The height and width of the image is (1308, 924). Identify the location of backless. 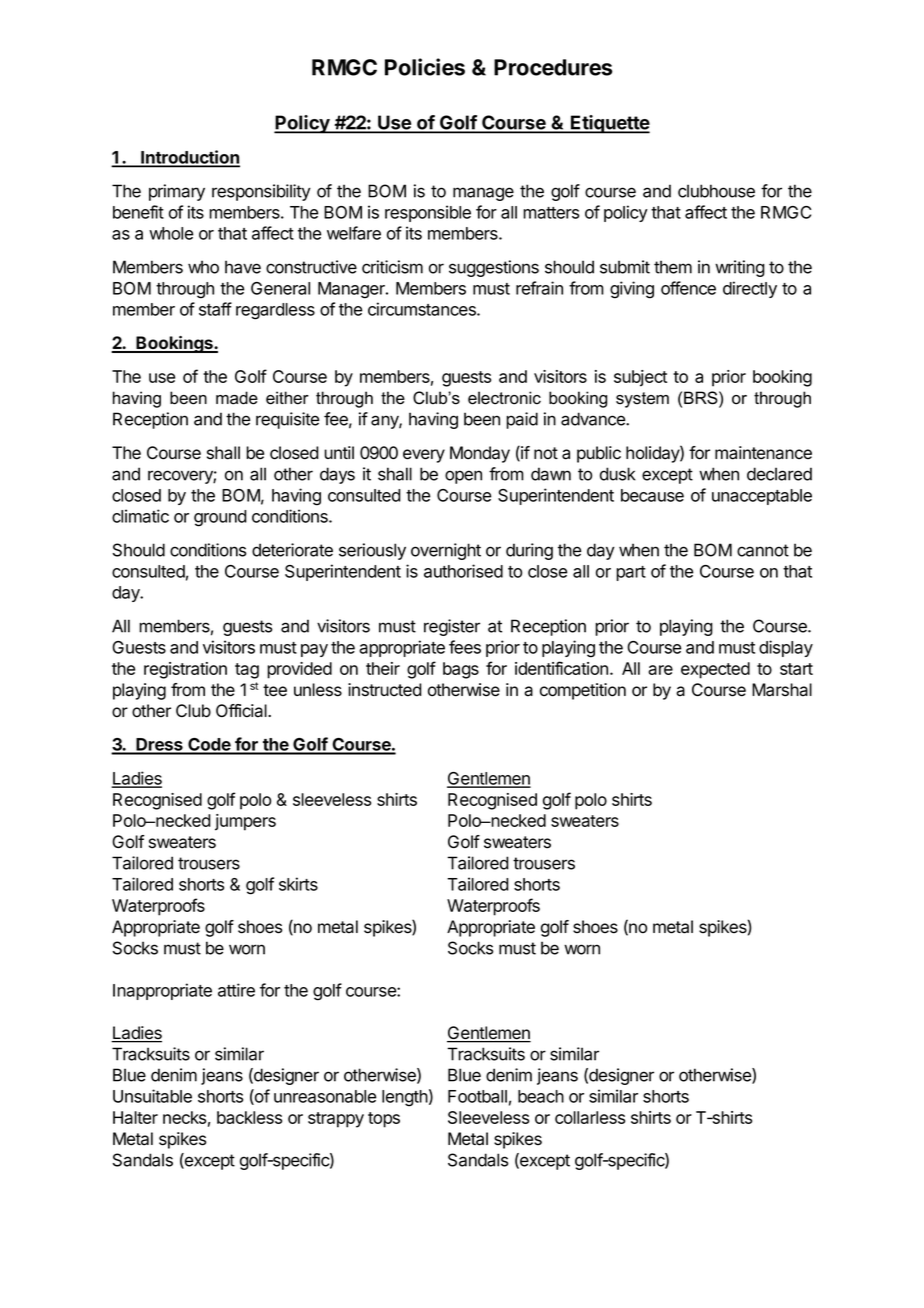
(249, 1117).
